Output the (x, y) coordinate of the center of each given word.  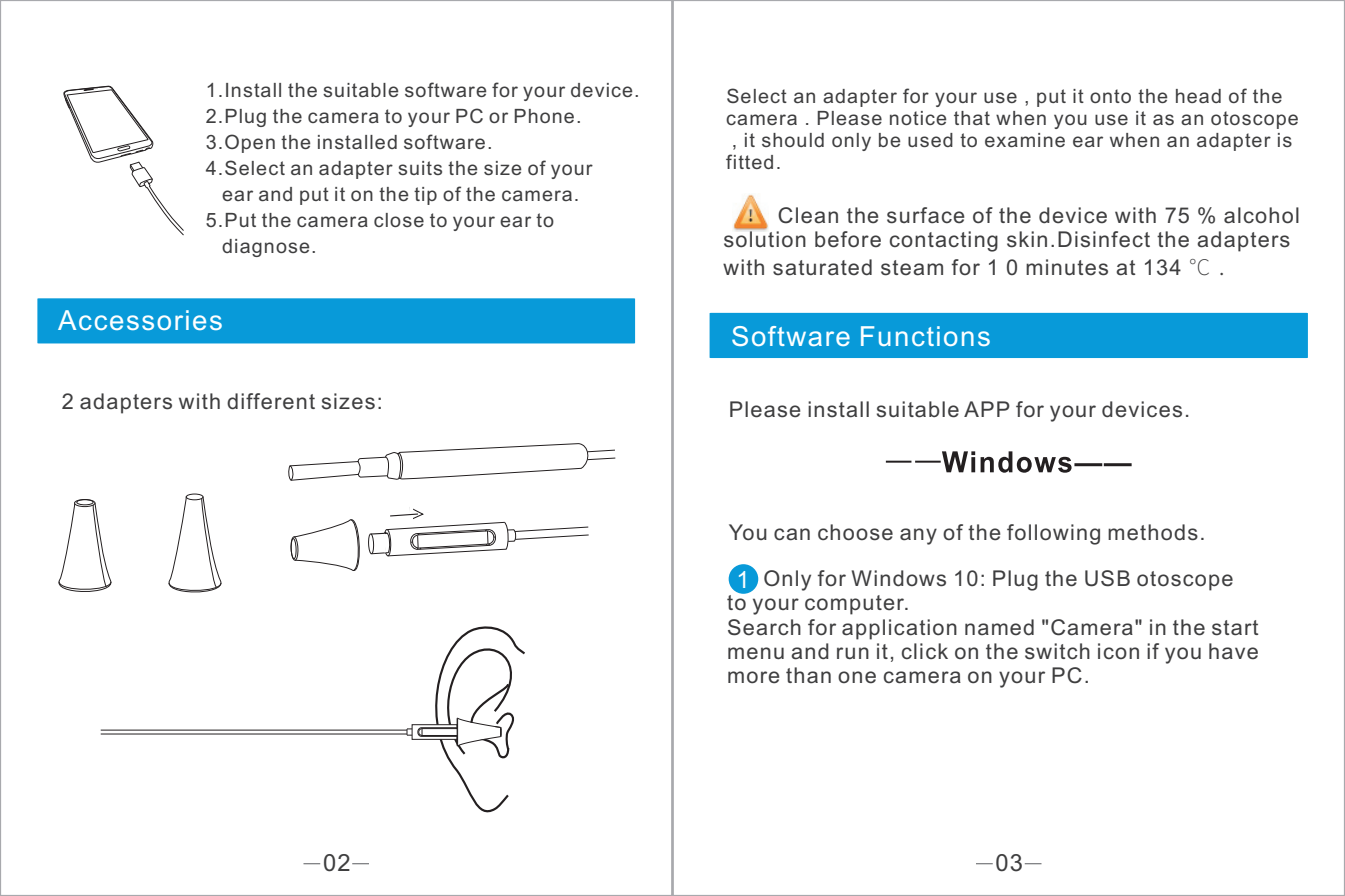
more (753, 677)
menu (756, 653)
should (793, 140)
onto (1110, 96)
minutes (1067, 267)
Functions (925, 336)
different (271, 401)
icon (1118, 651)
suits (420, 168)
